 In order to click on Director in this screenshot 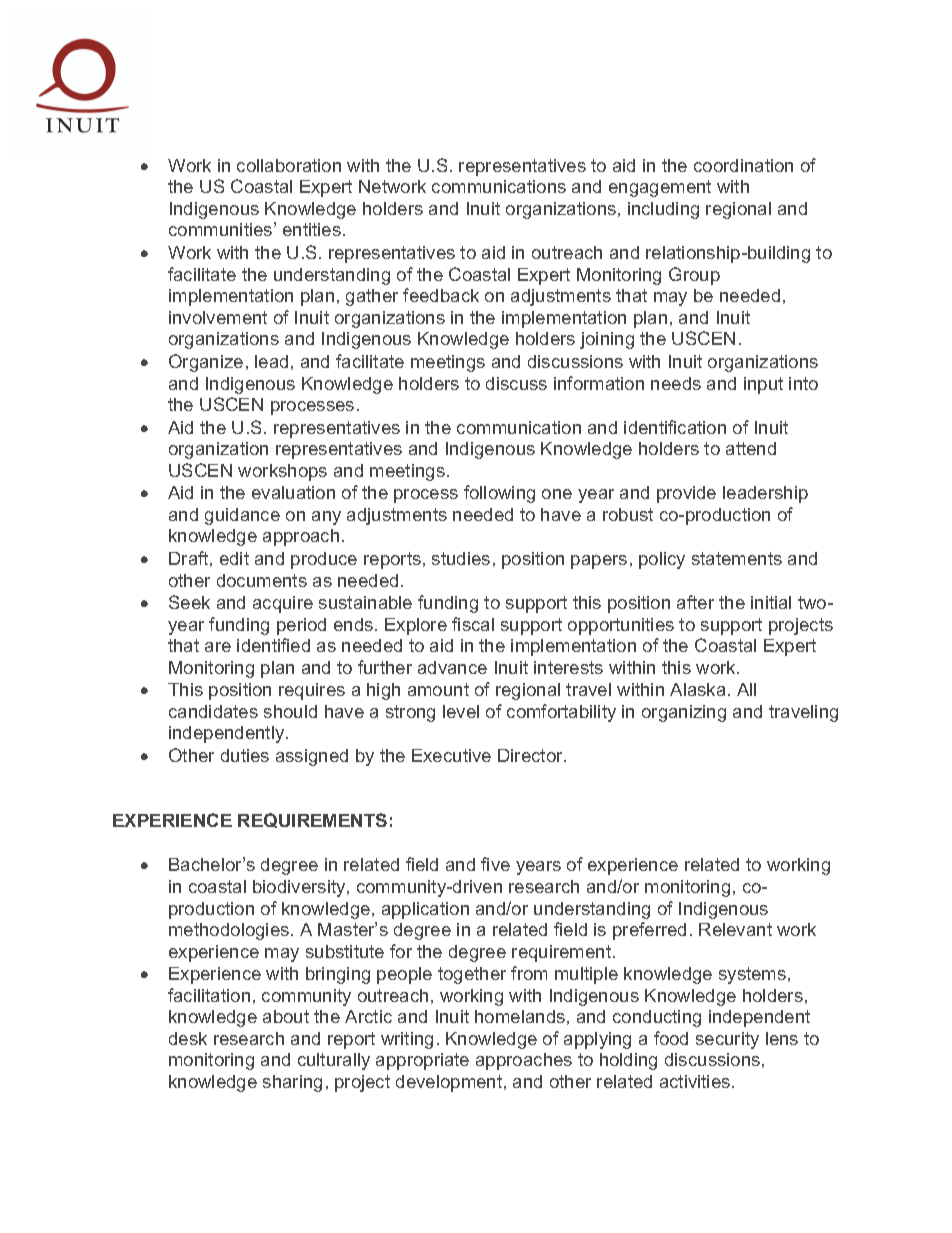, I will do `click(531, 755)`.
